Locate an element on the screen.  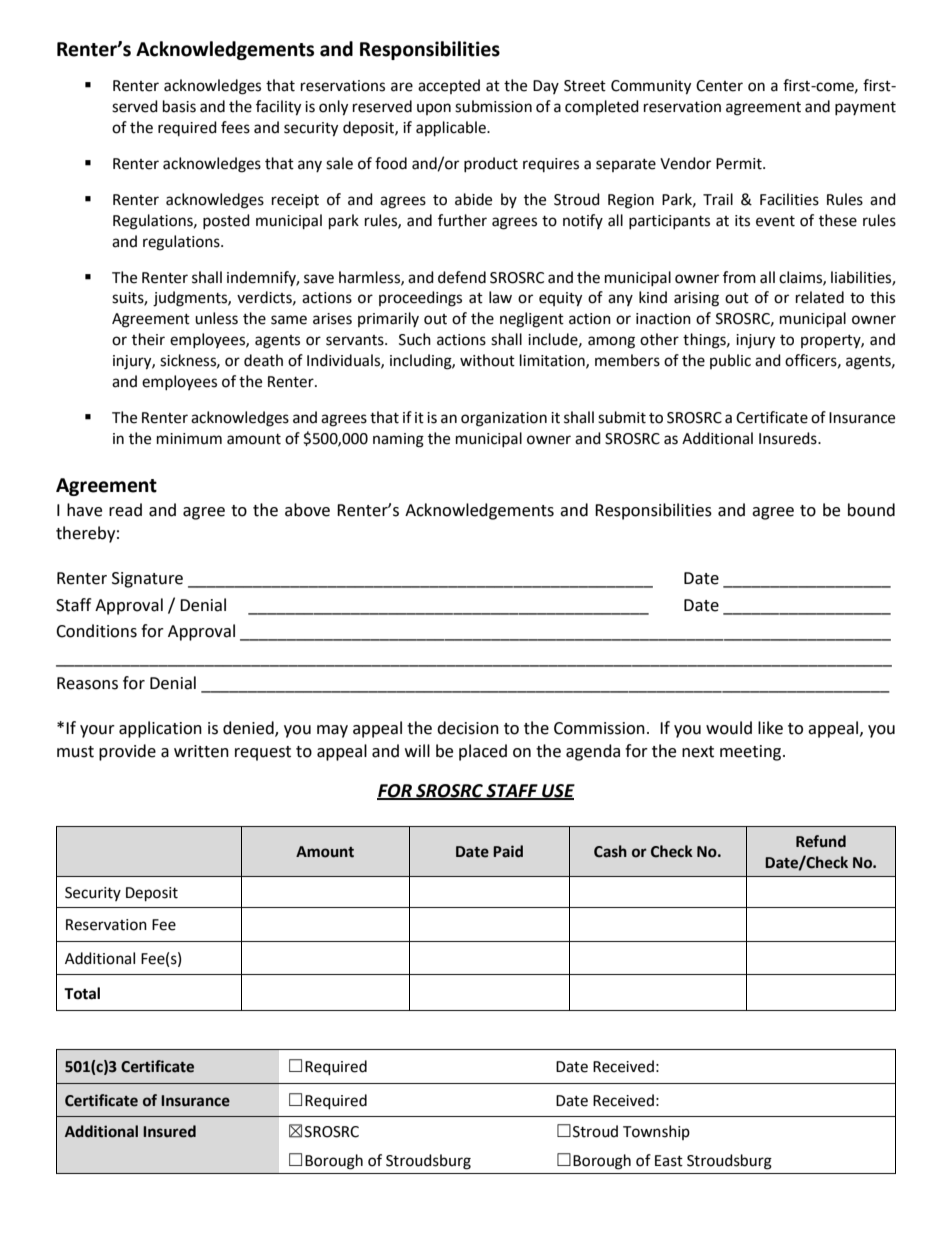
payment is located at coordinates (865, 108).
